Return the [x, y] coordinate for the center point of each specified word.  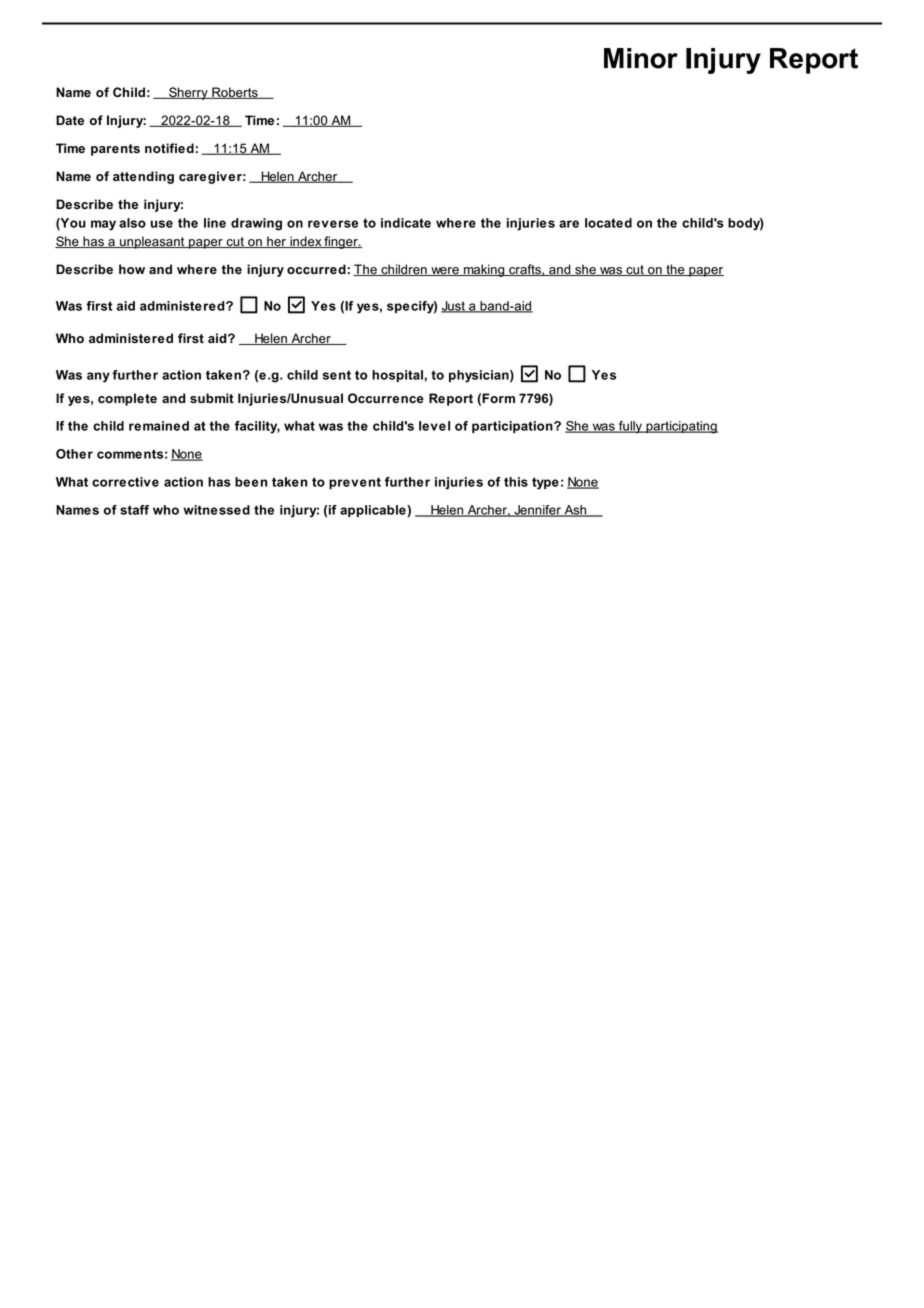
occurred [316, 269]
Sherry [188, 93]
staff [134, 510]
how [132, 269]
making [484, 270]
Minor [641, 58]
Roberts [235, 93]
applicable [374, 511]
